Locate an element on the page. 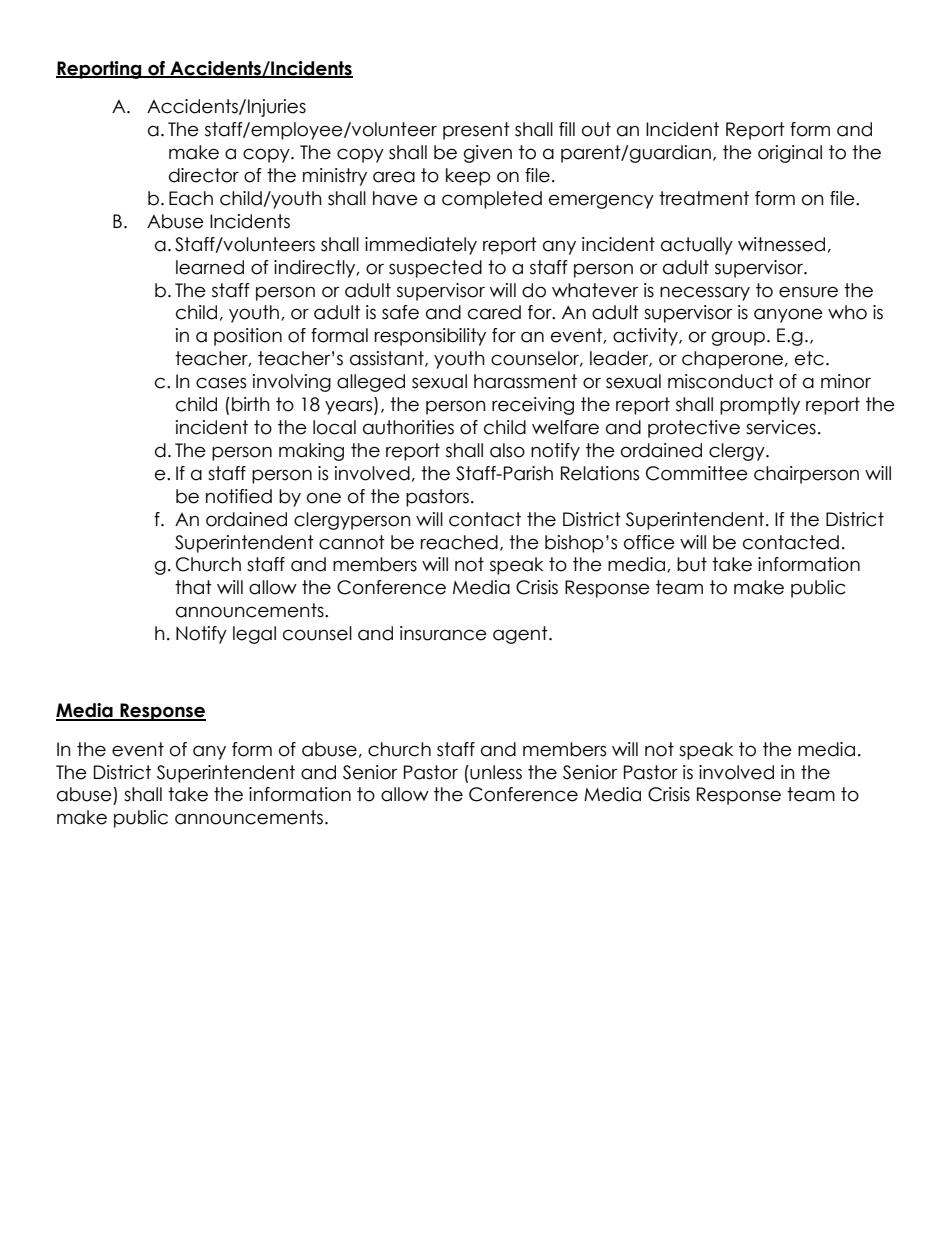 The width and height of the image is (952, 1233). Committee is located at coordinates (697, 473).
